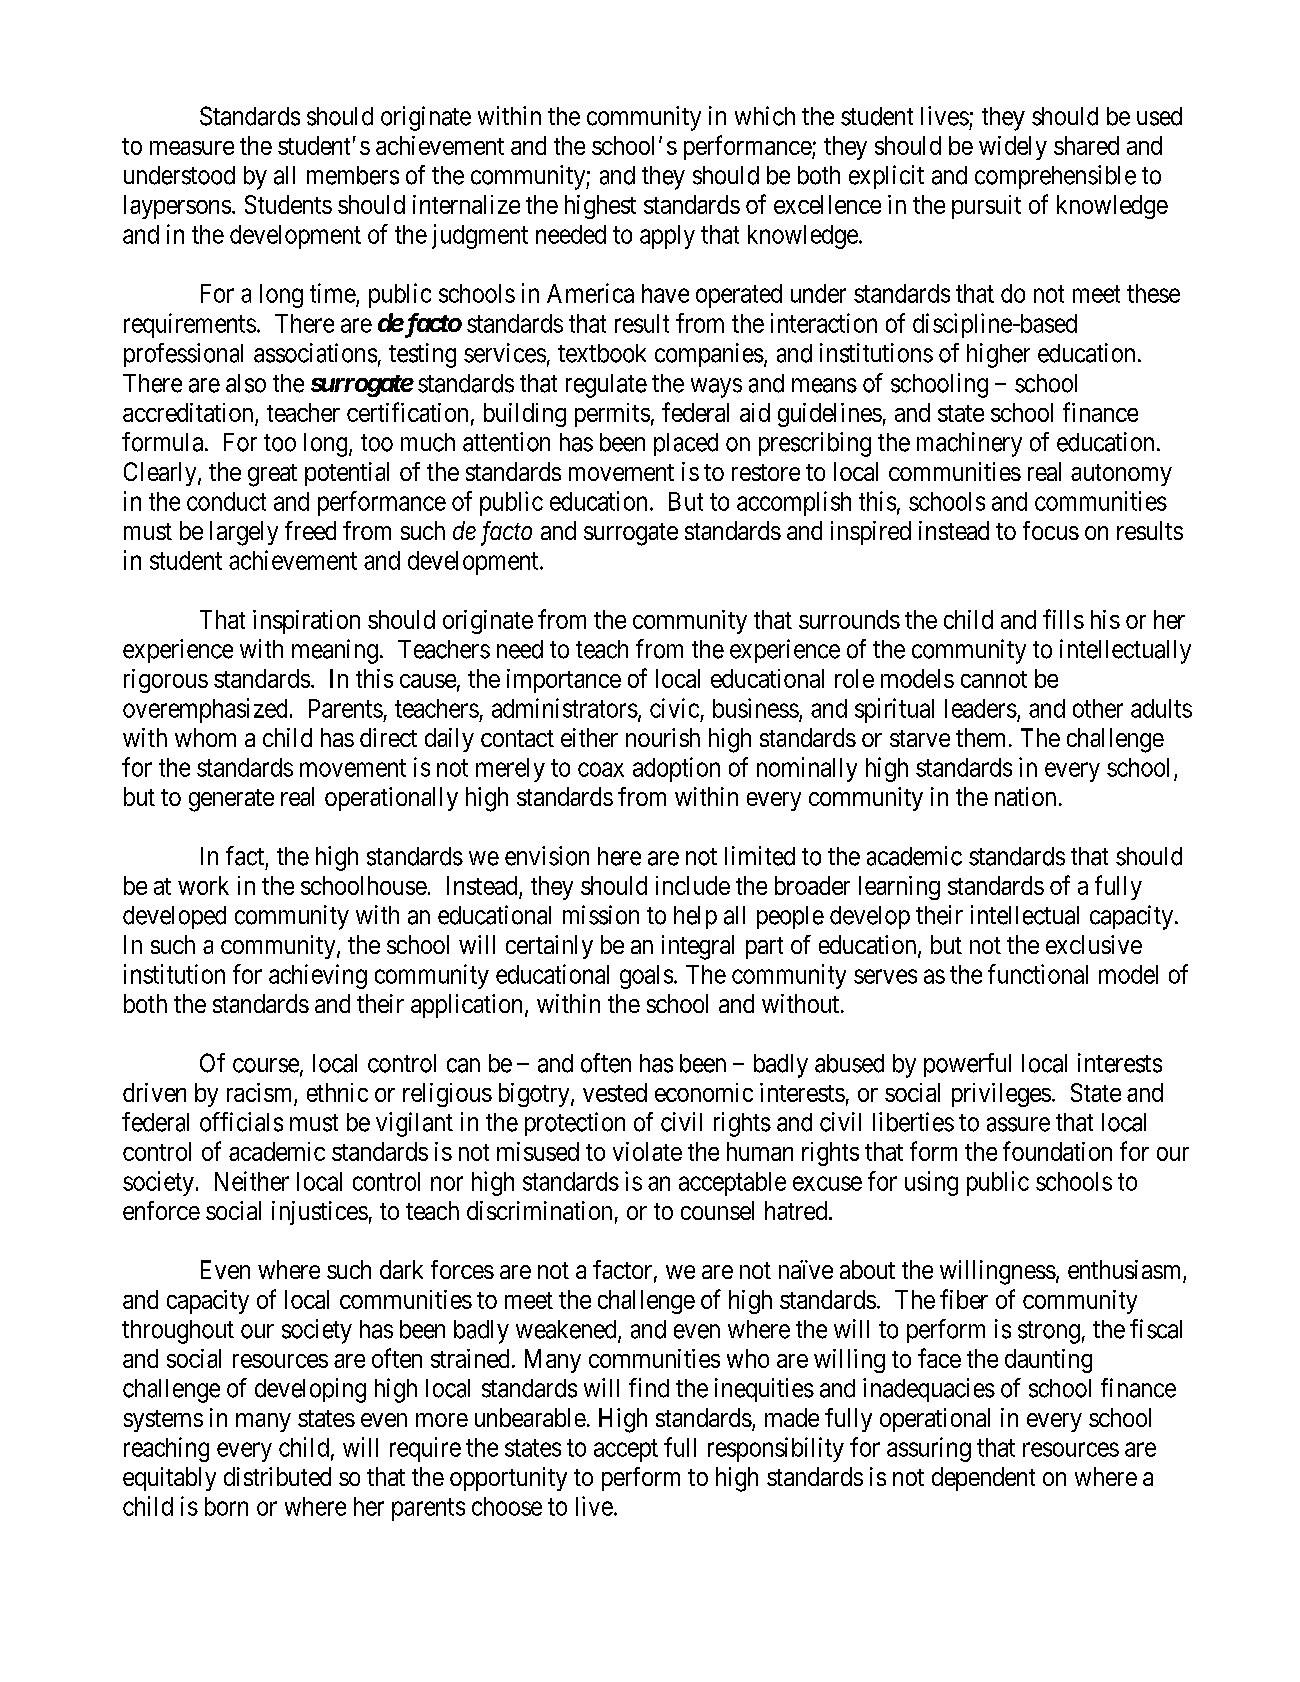  I want to click on members, so click(353, 175).
